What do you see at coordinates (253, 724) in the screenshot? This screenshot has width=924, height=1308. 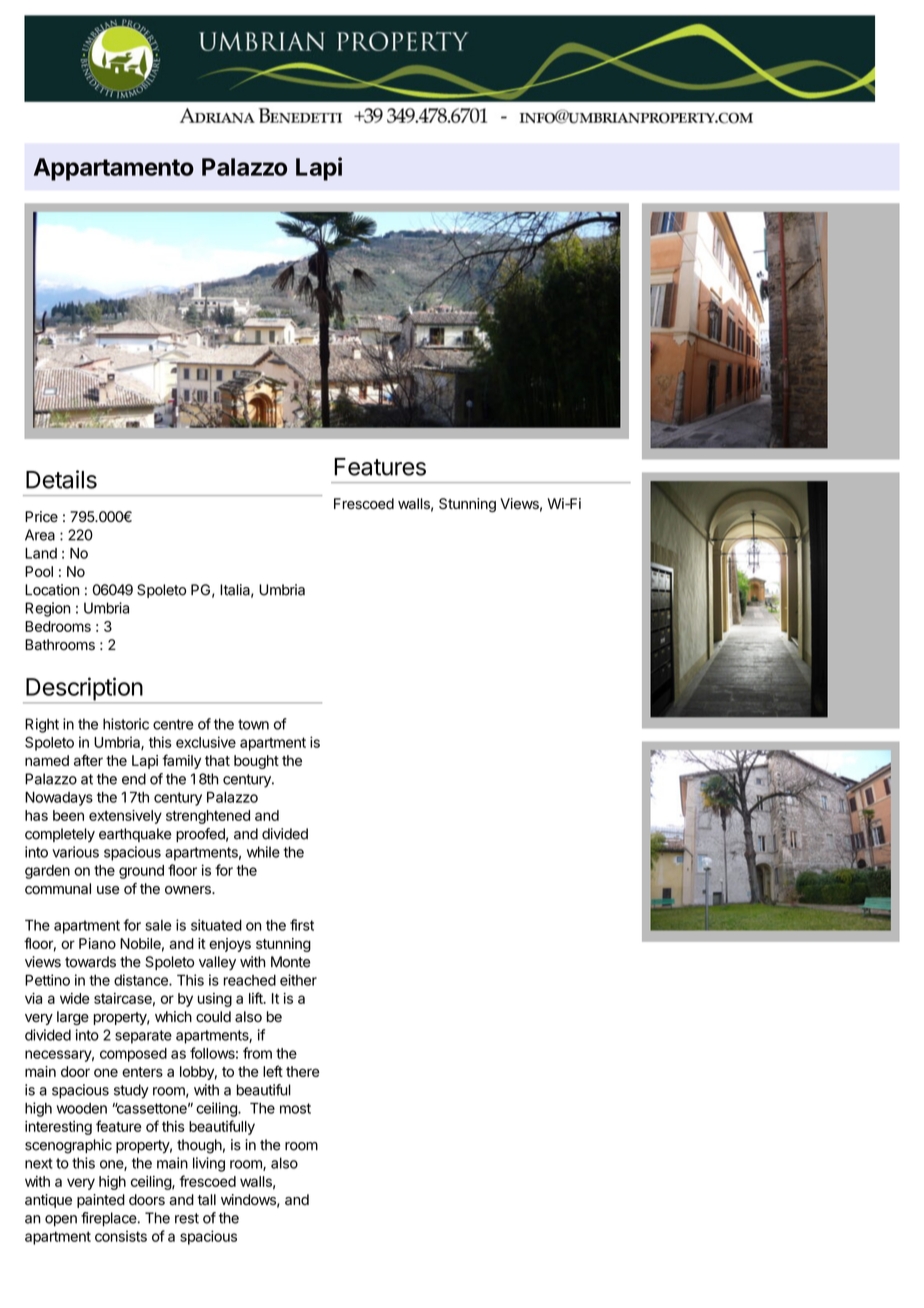 I see `town` at bounding box center [253, 724].
